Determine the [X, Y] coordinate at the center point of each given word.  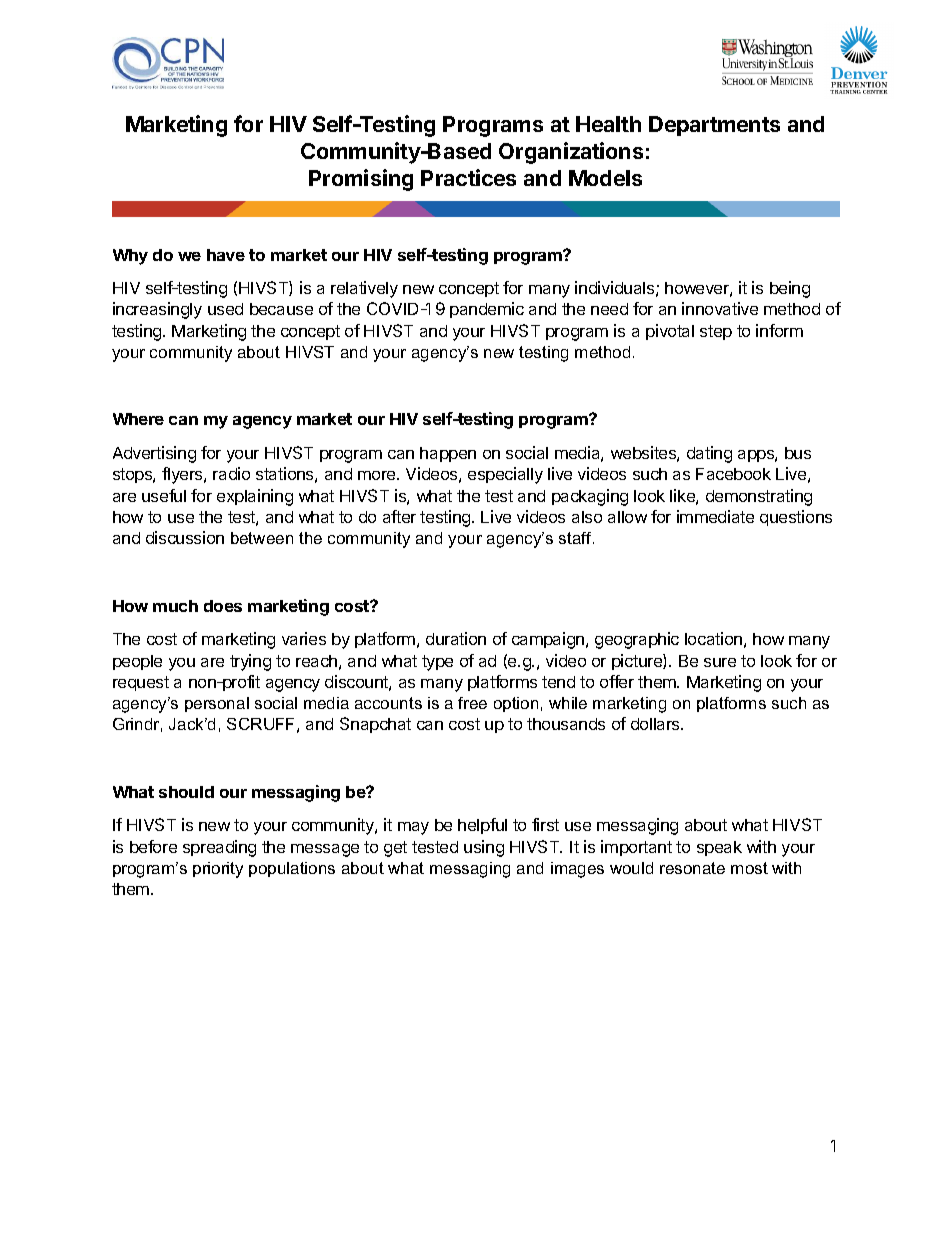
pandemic [487, 310]
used [225, 309]
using [484, 848]
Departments [714, 126]
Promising [361, 180]
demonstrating [759, 497]
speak [719, 848]
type [437, 663]
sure [720, 662]
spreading [219, 848]
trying [250, 662]
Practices [468, 177]
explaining [255, 497]
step [716, 332]
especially [505, 475]
